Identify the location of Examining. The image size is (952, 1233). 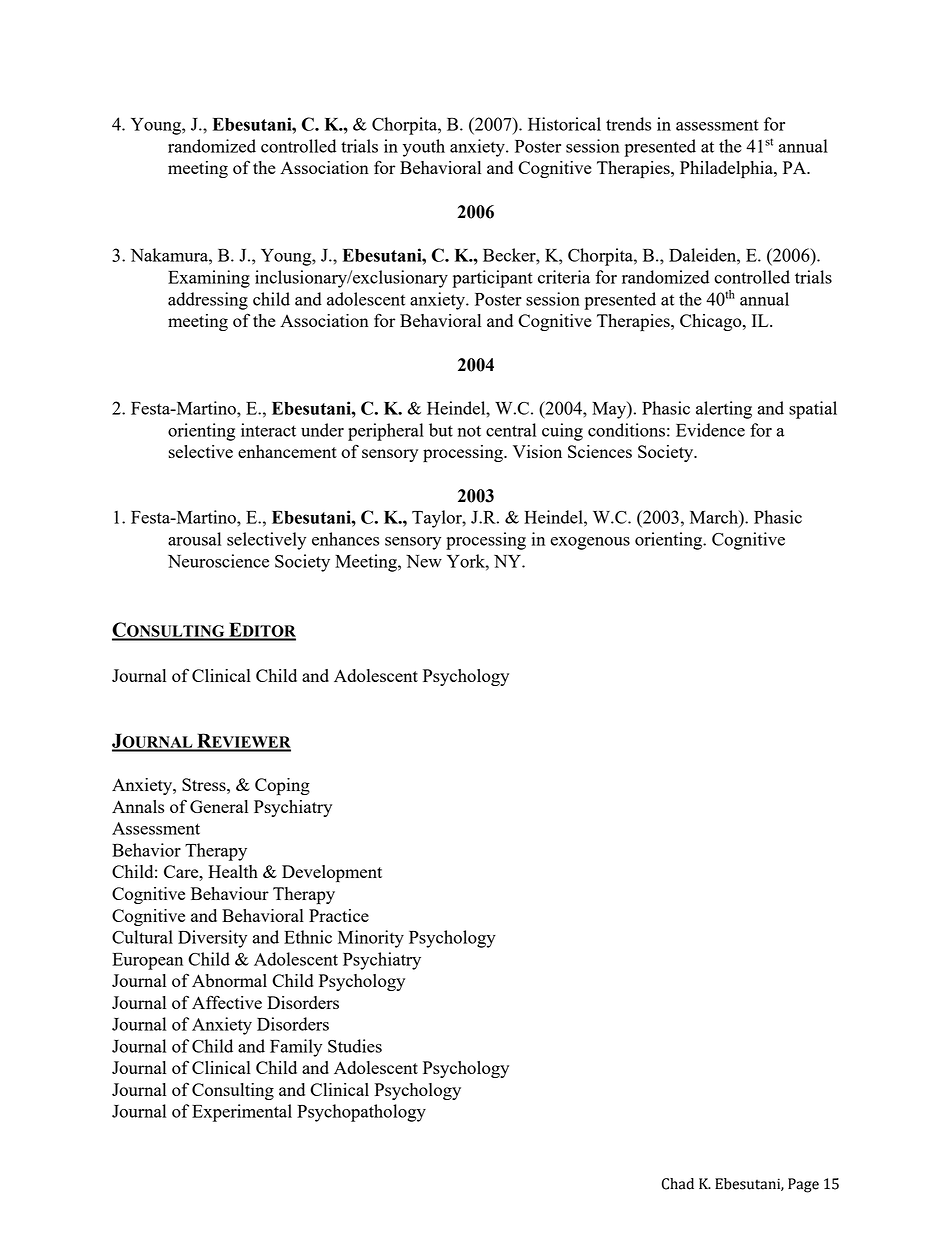
(209, 279).
